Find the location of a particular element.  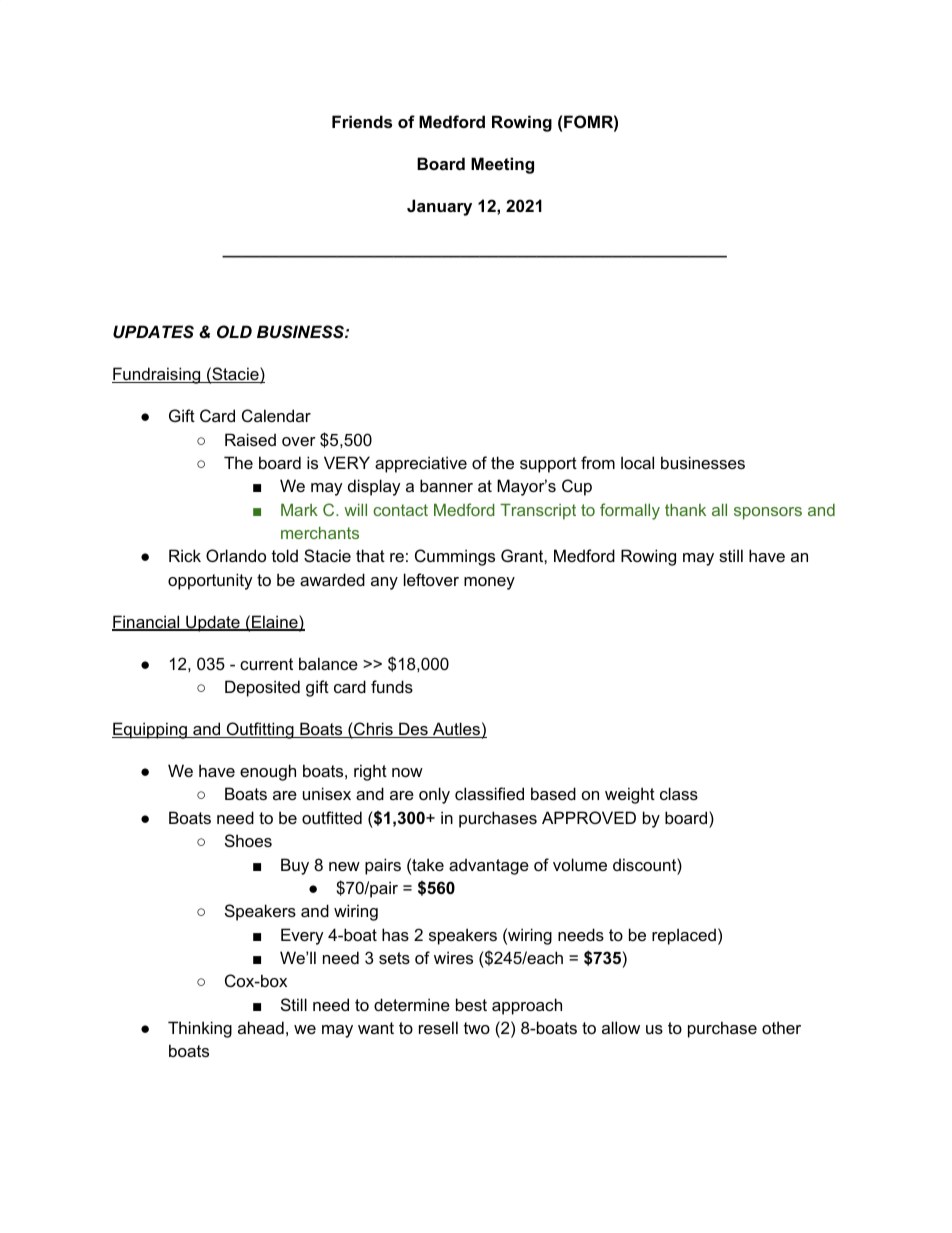

thank is located at coordinates (685, 510).
